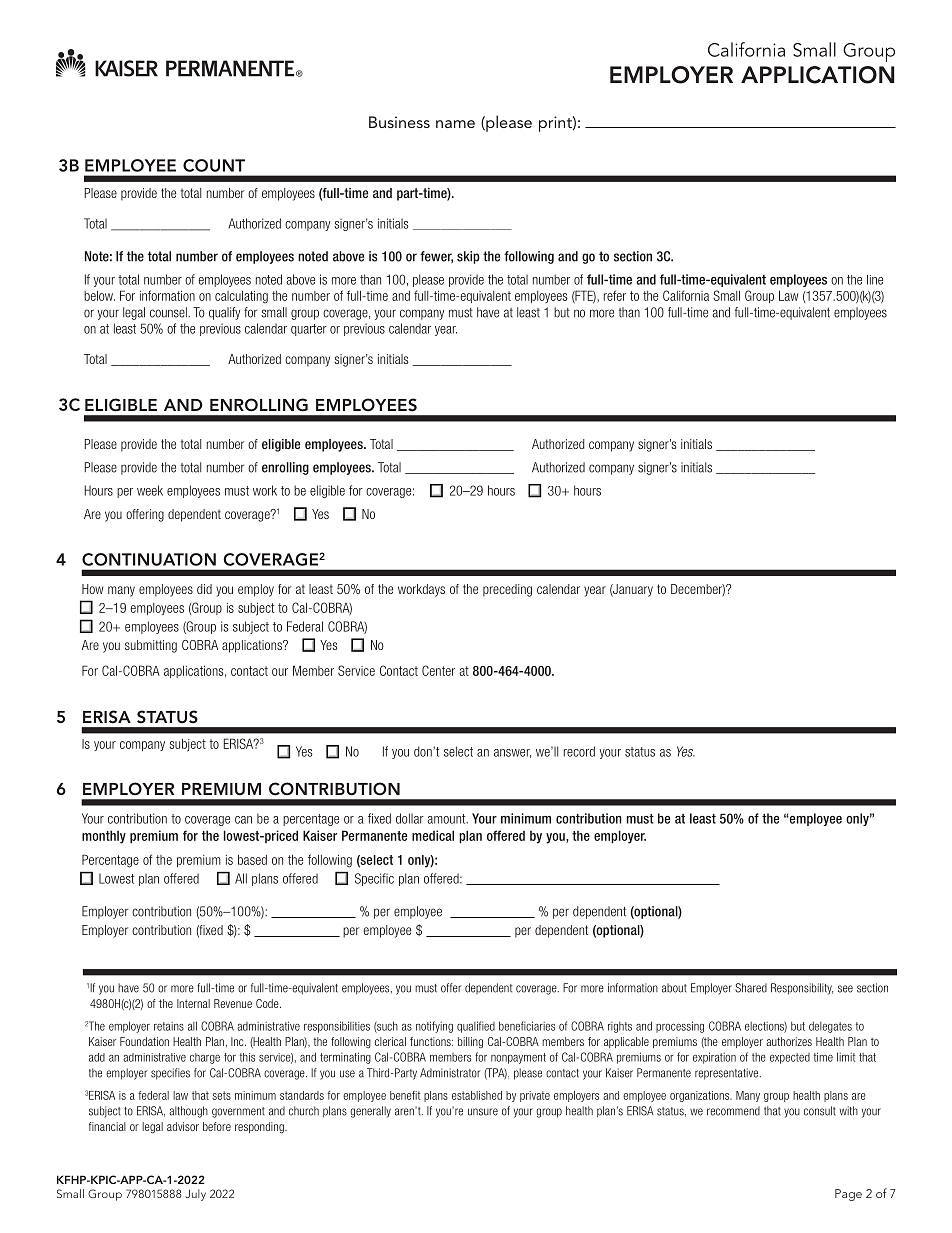  I want to click on name, so click(455, 124).
